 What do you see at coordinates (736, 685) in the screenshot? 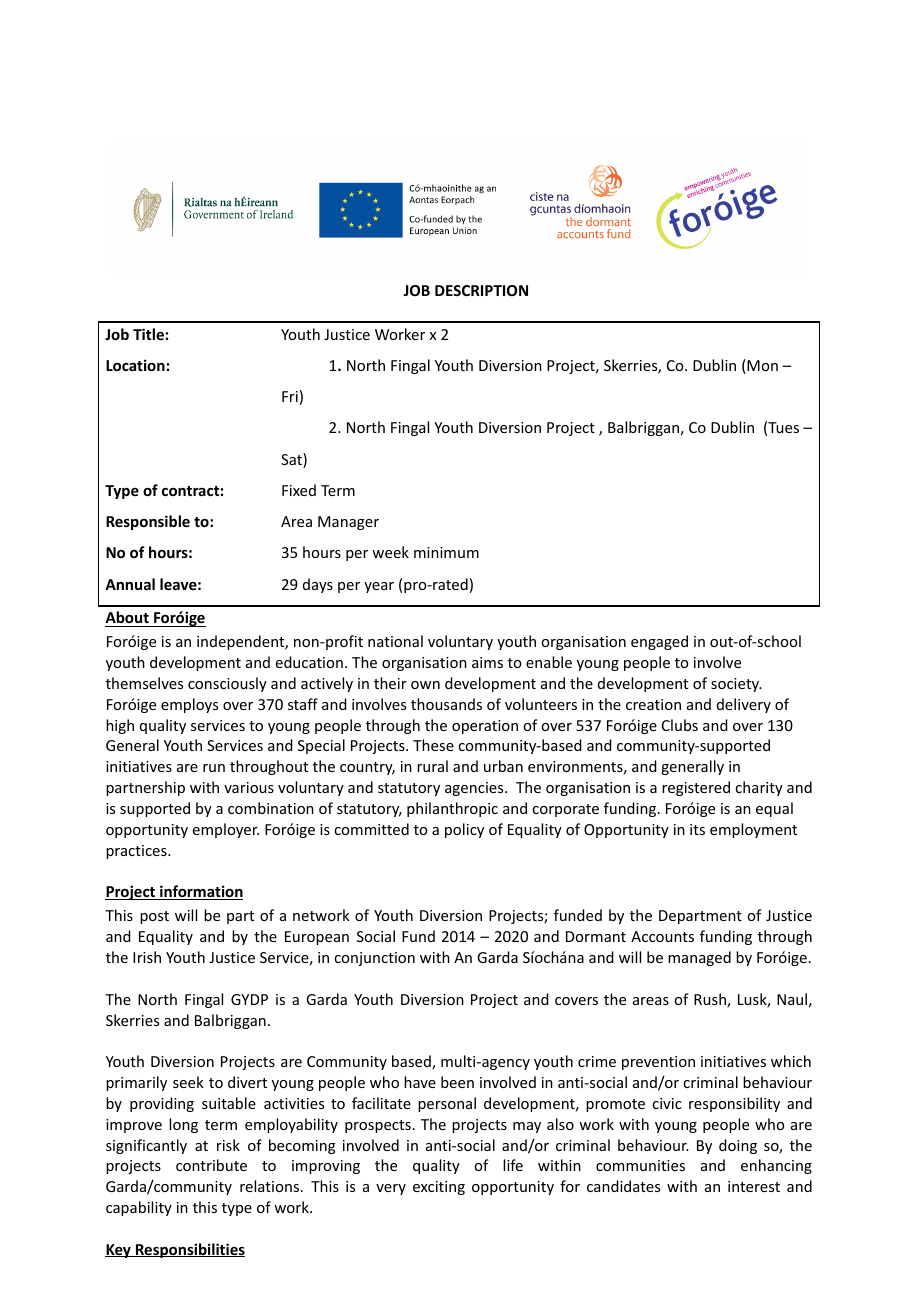
I see `society` at bounding box center [736, 685].
